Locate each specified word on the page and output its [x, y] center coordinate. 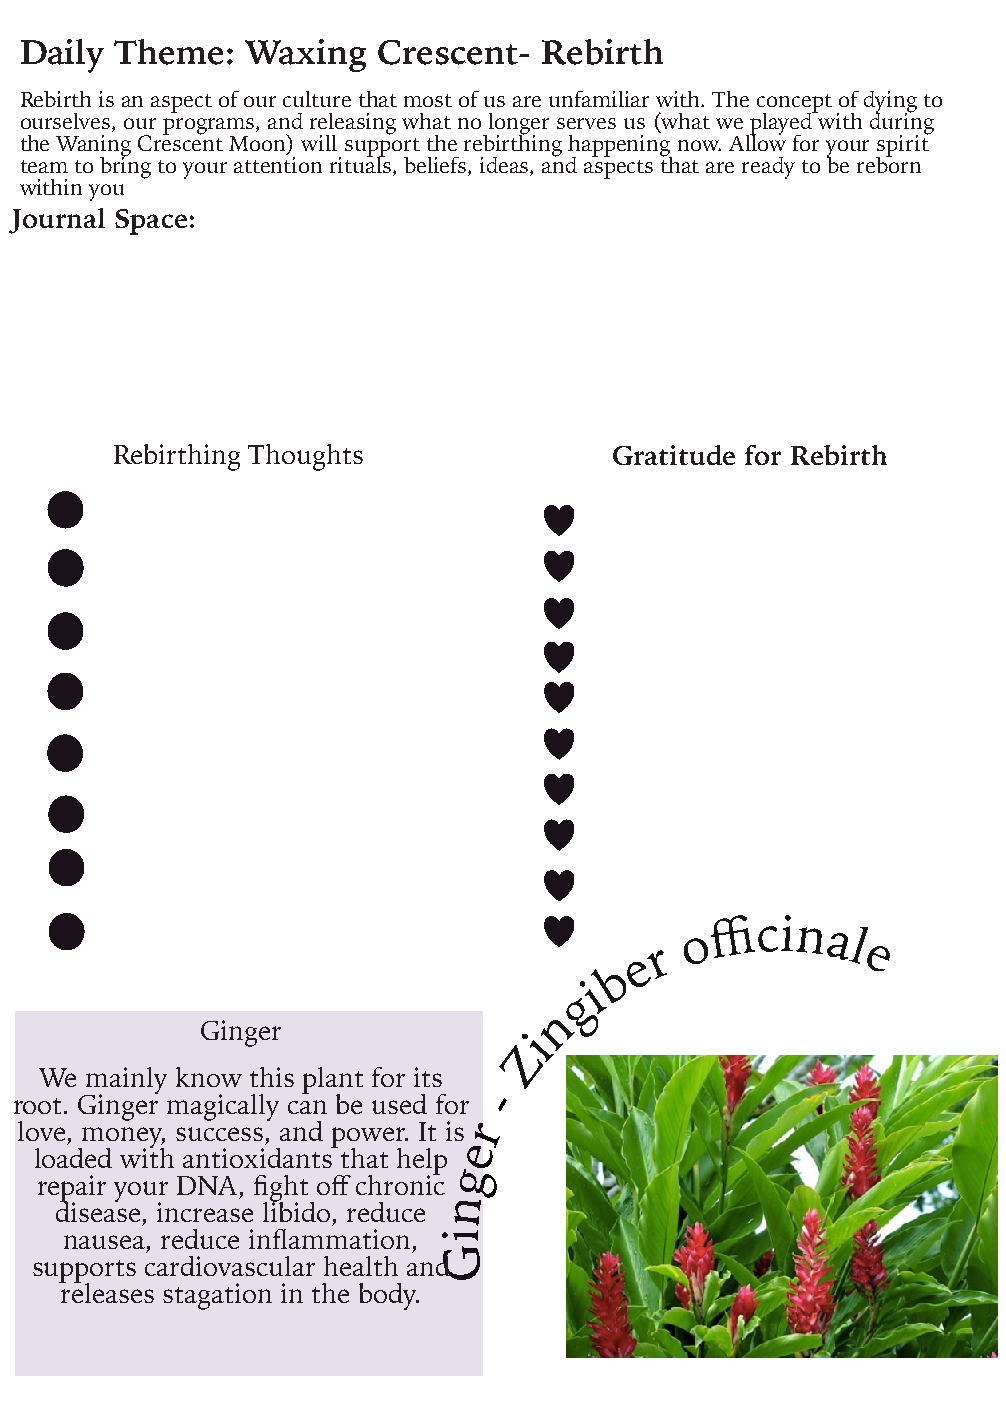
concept [794, 104]
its [428, 1077]
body [389, 1296]
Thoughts [305, 457]
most [428, 100]
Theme [168, 52]
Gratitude [674, 455]
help [422, 1162]
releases [106, 1291]
